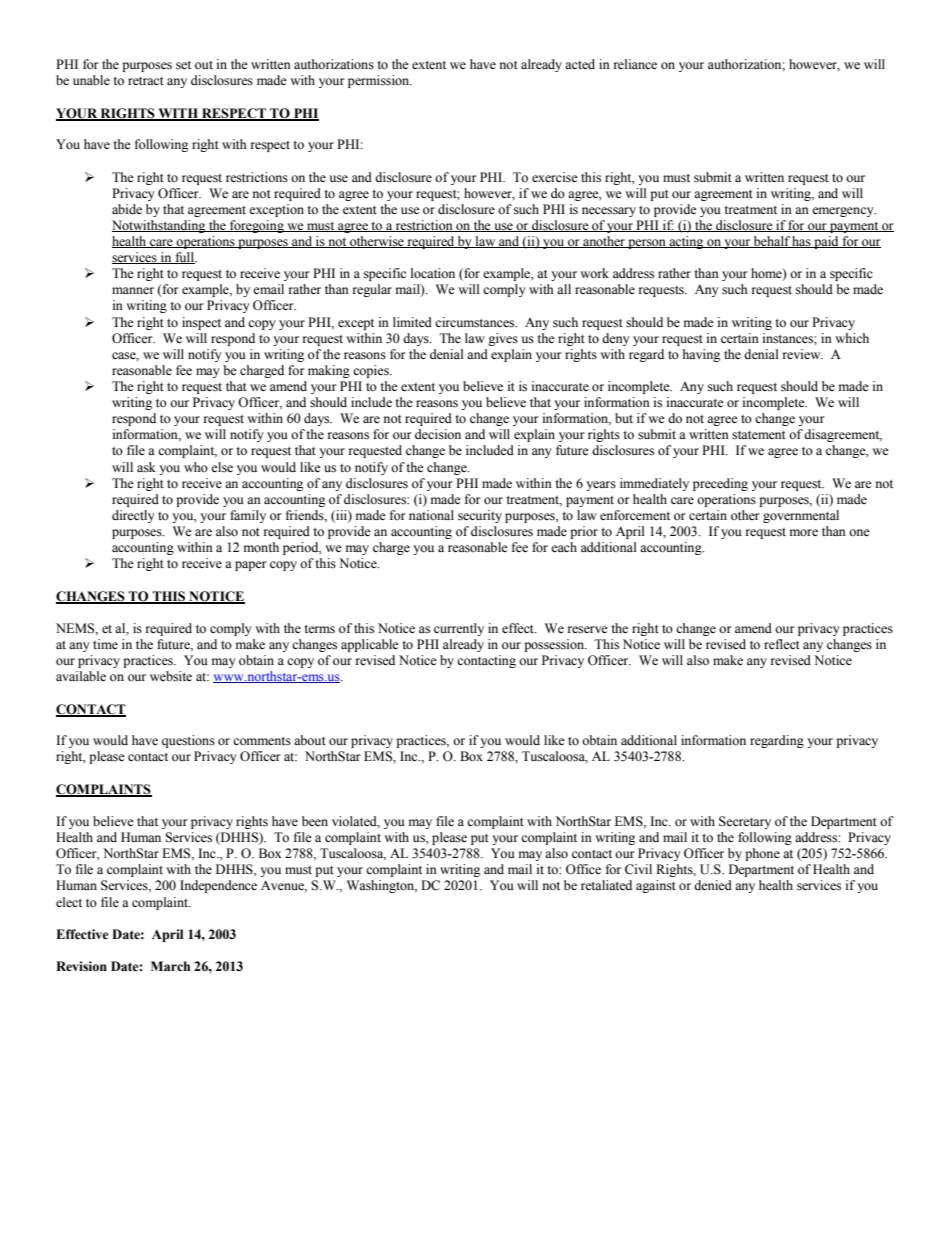 The image size is (952, 1233). Describe the element at coordinates (635, 64) in the screenshot. I see `reliance` at that location.
